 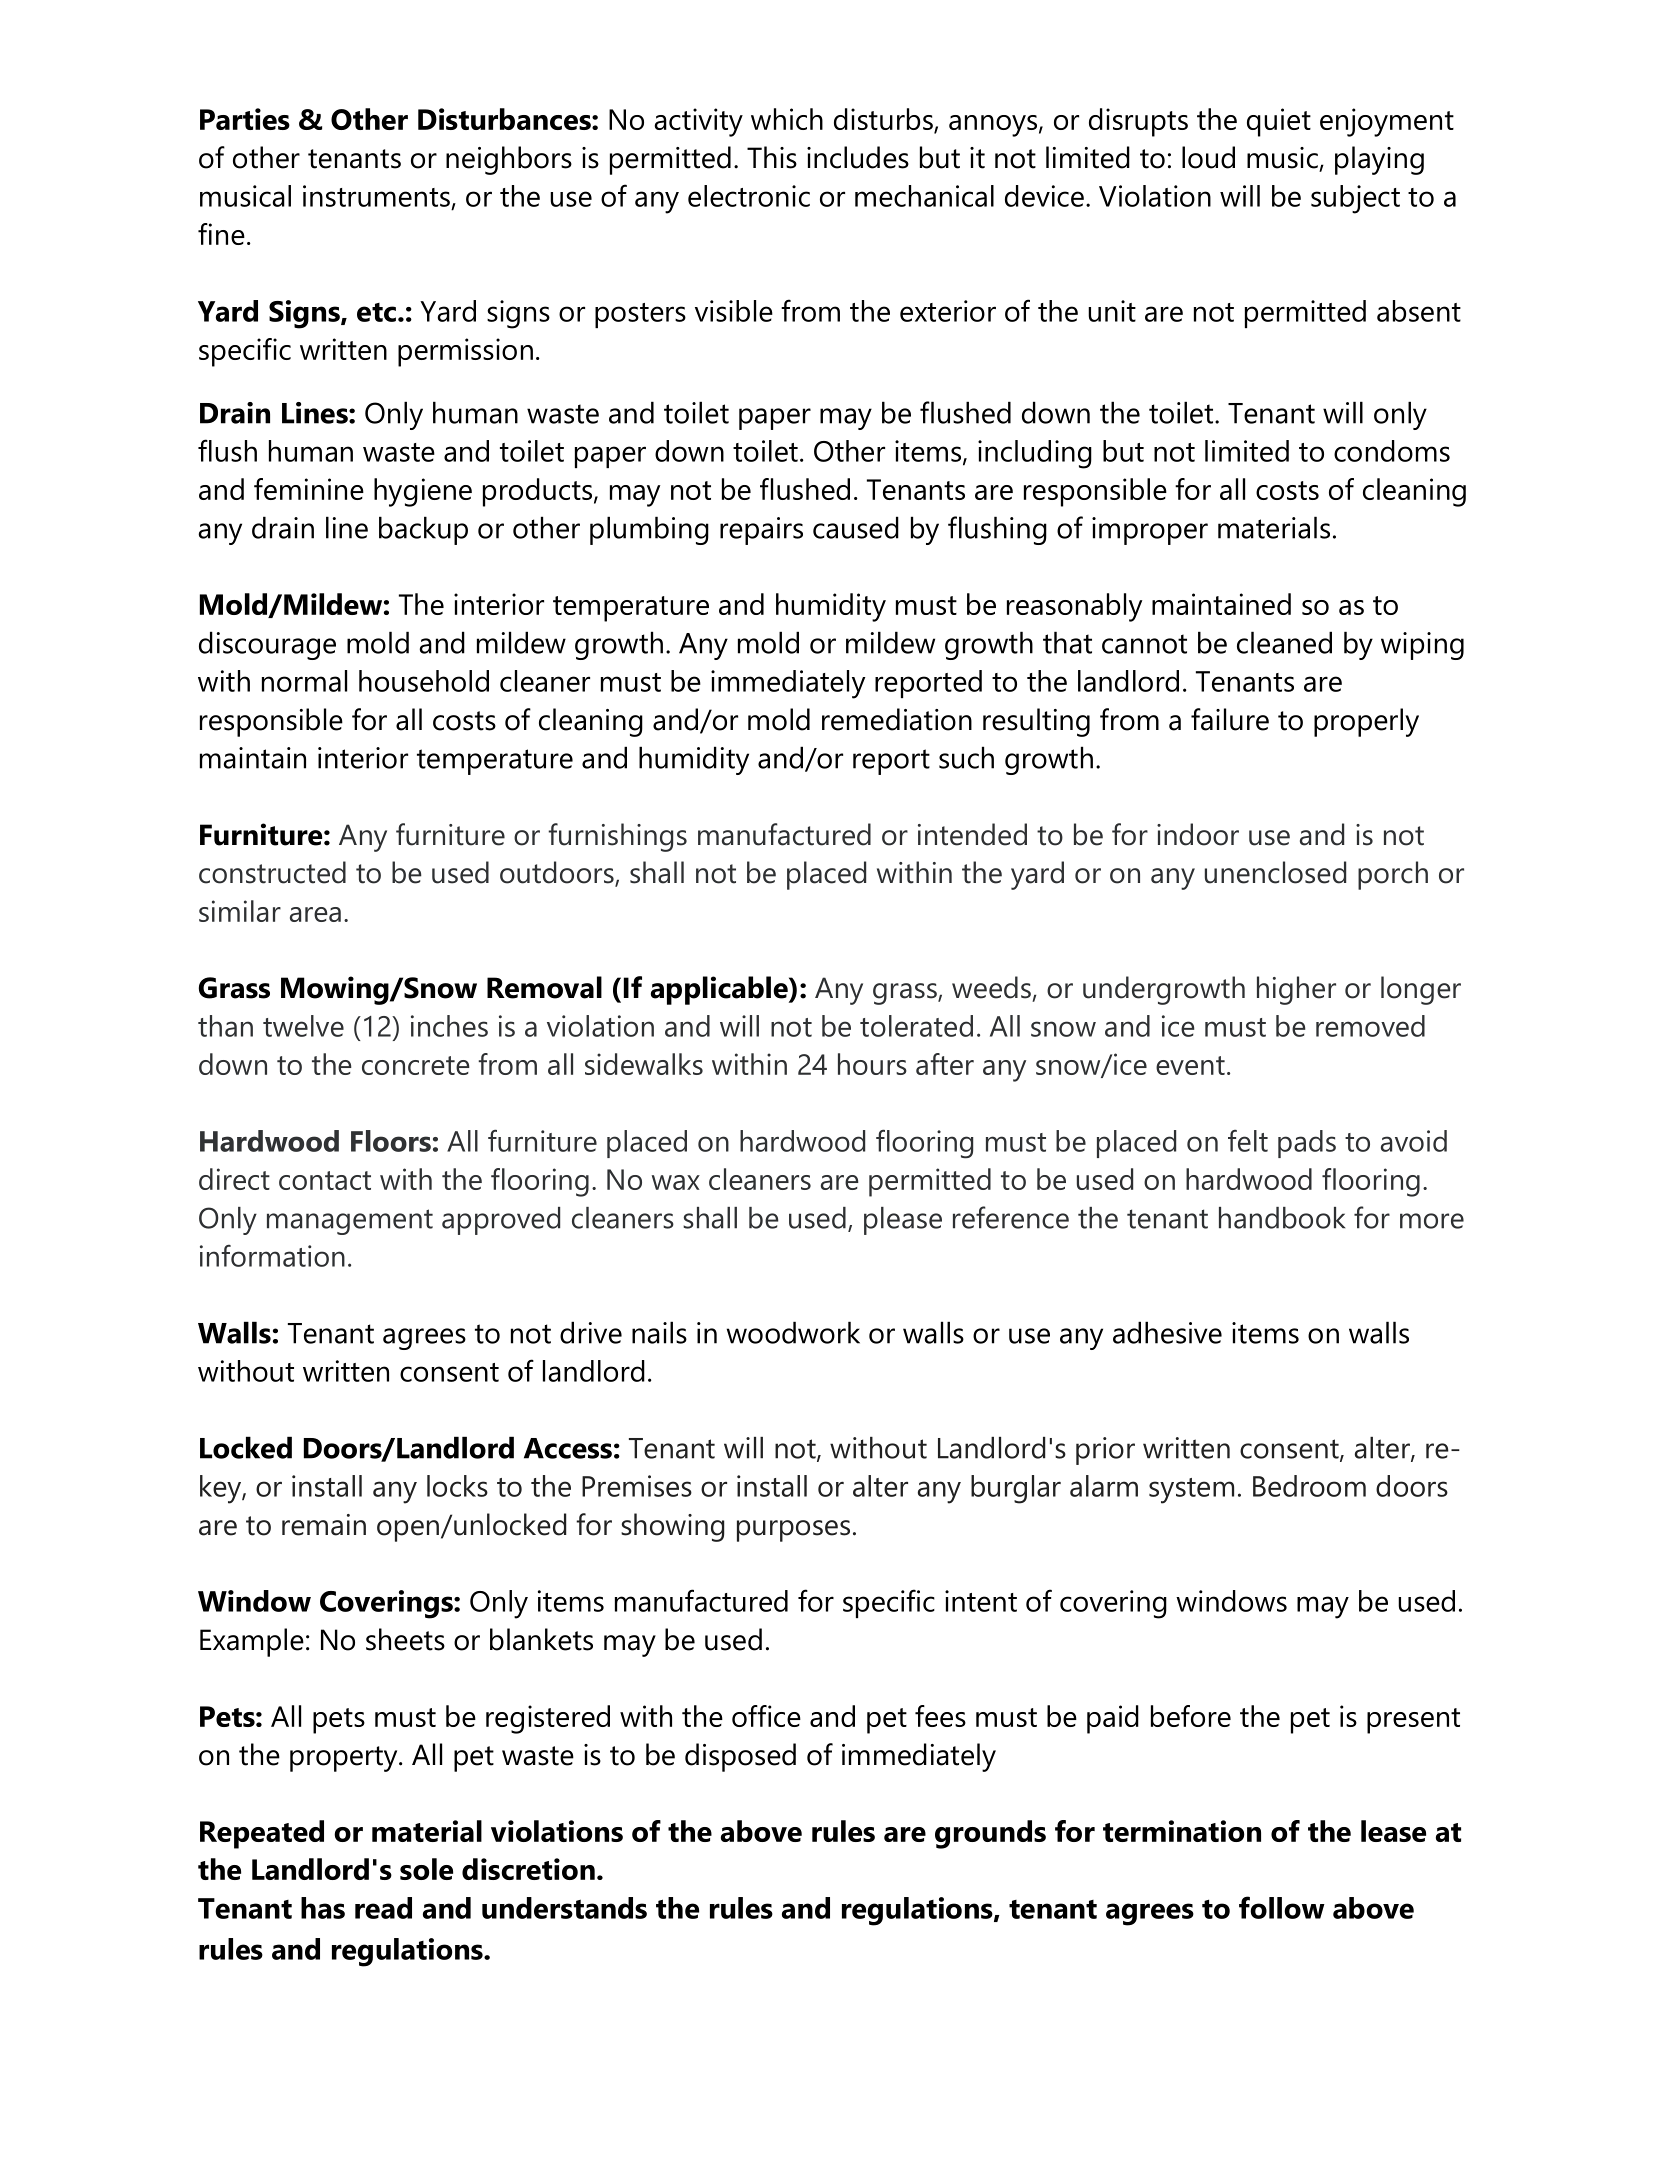 I want to click on contact, so click(x=325, y=1180).
